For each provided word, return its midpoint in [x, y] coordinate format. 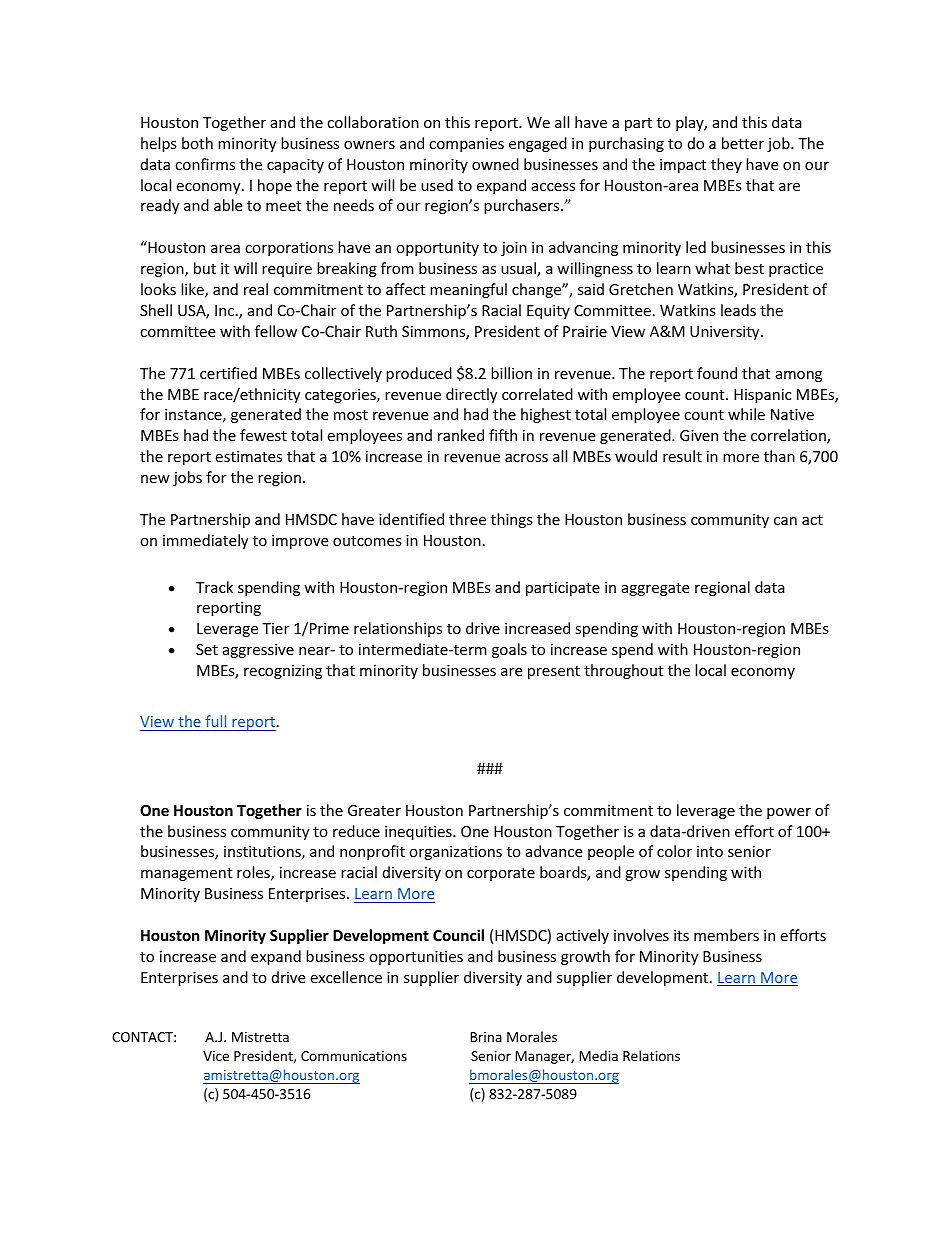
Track [214, 587]
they [726, 165]
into [710, 851]
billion [511, 373]
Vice [216, 1056]
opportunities [416, 958]
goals [509, 650]
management [186, 874]
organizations [455, 853]
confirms [205, 164]
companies [466, 145]
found [717, 373]
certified [228, 373]
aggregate [655, 589]
